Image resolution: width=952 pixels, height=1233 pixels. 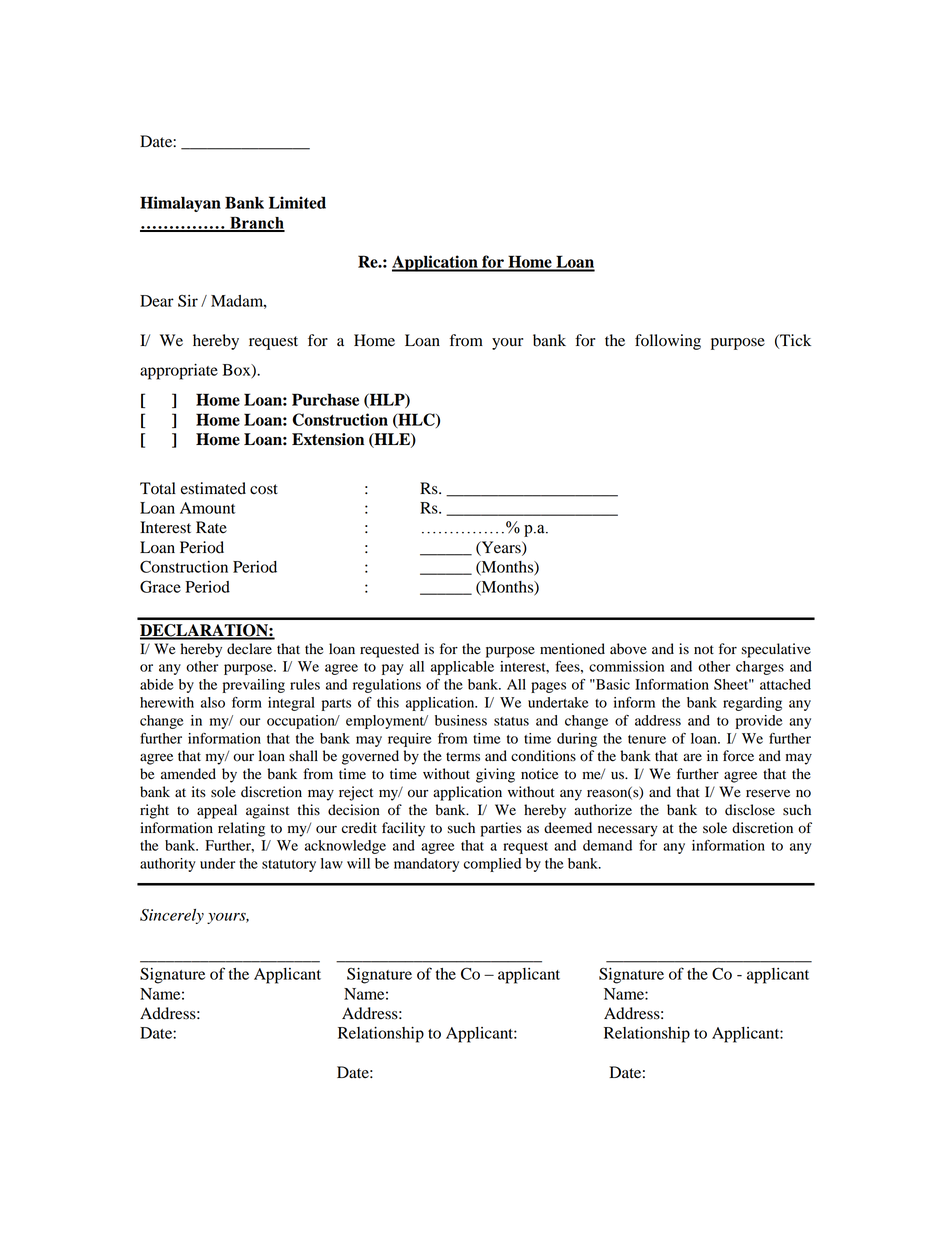 I want to click on Sincerely, so click(x=172, y=916).
